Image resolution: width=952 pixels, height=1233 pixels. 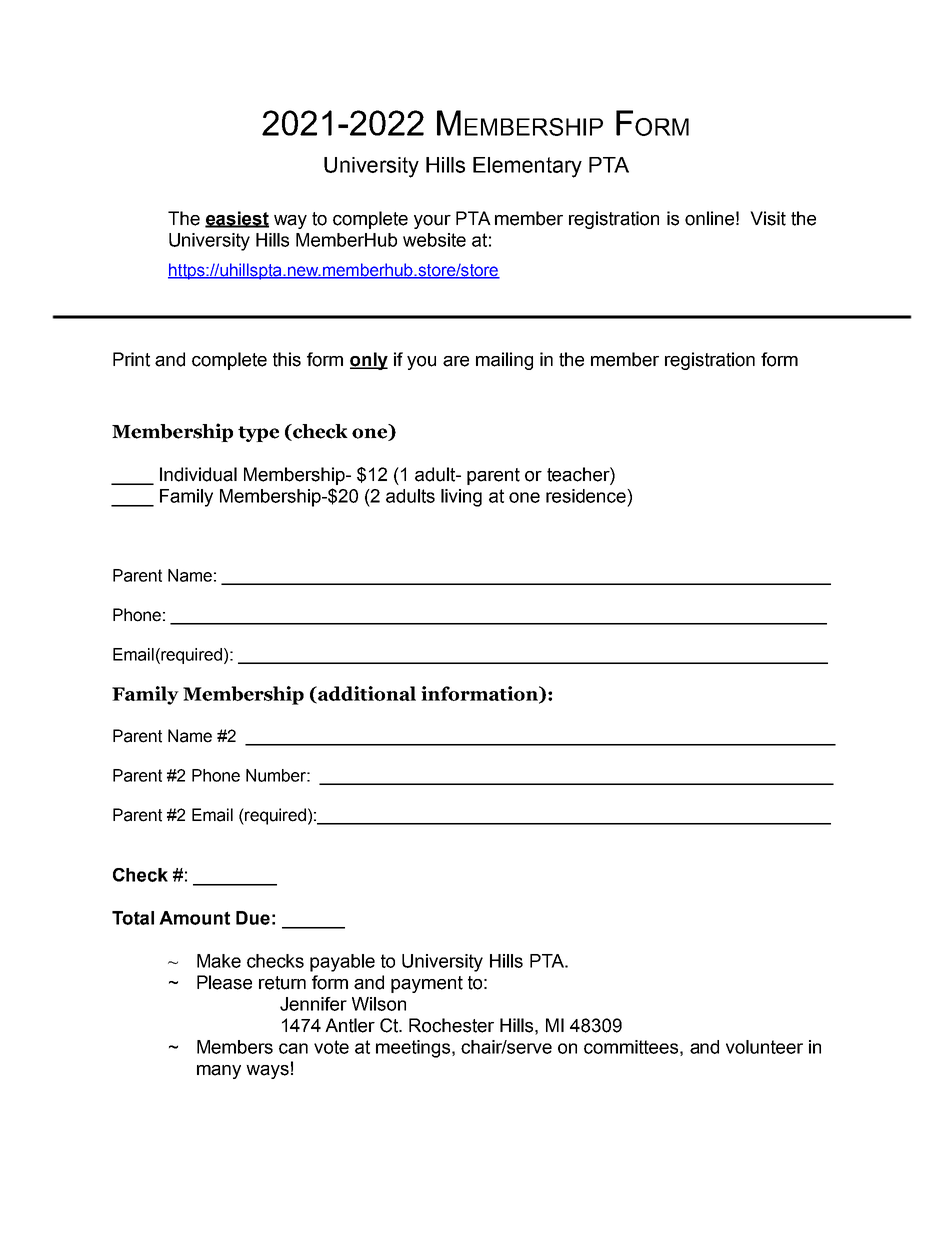 I want to click on many, so click(x=219, y=1072).
